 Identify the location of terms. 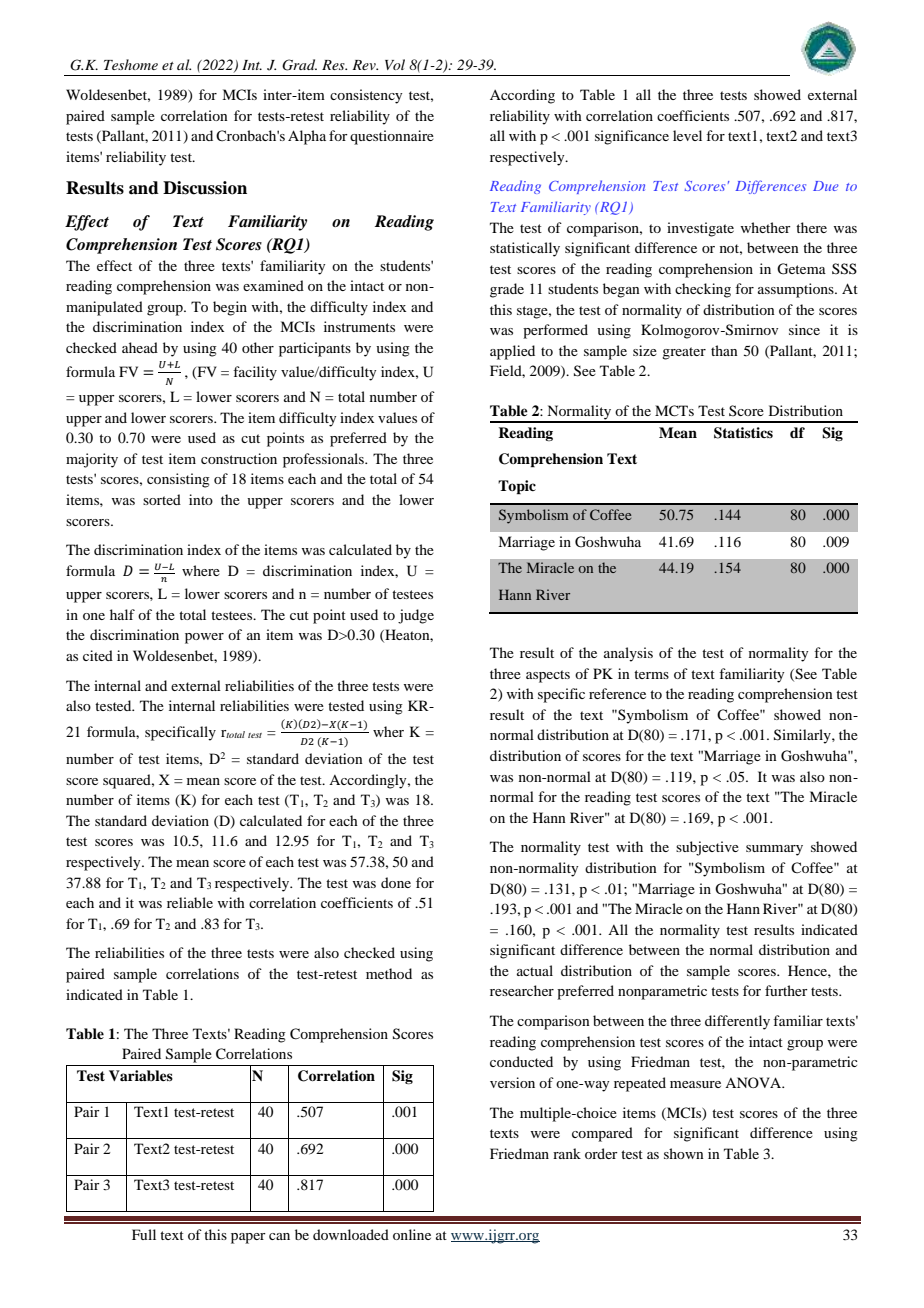
(651, 674).
